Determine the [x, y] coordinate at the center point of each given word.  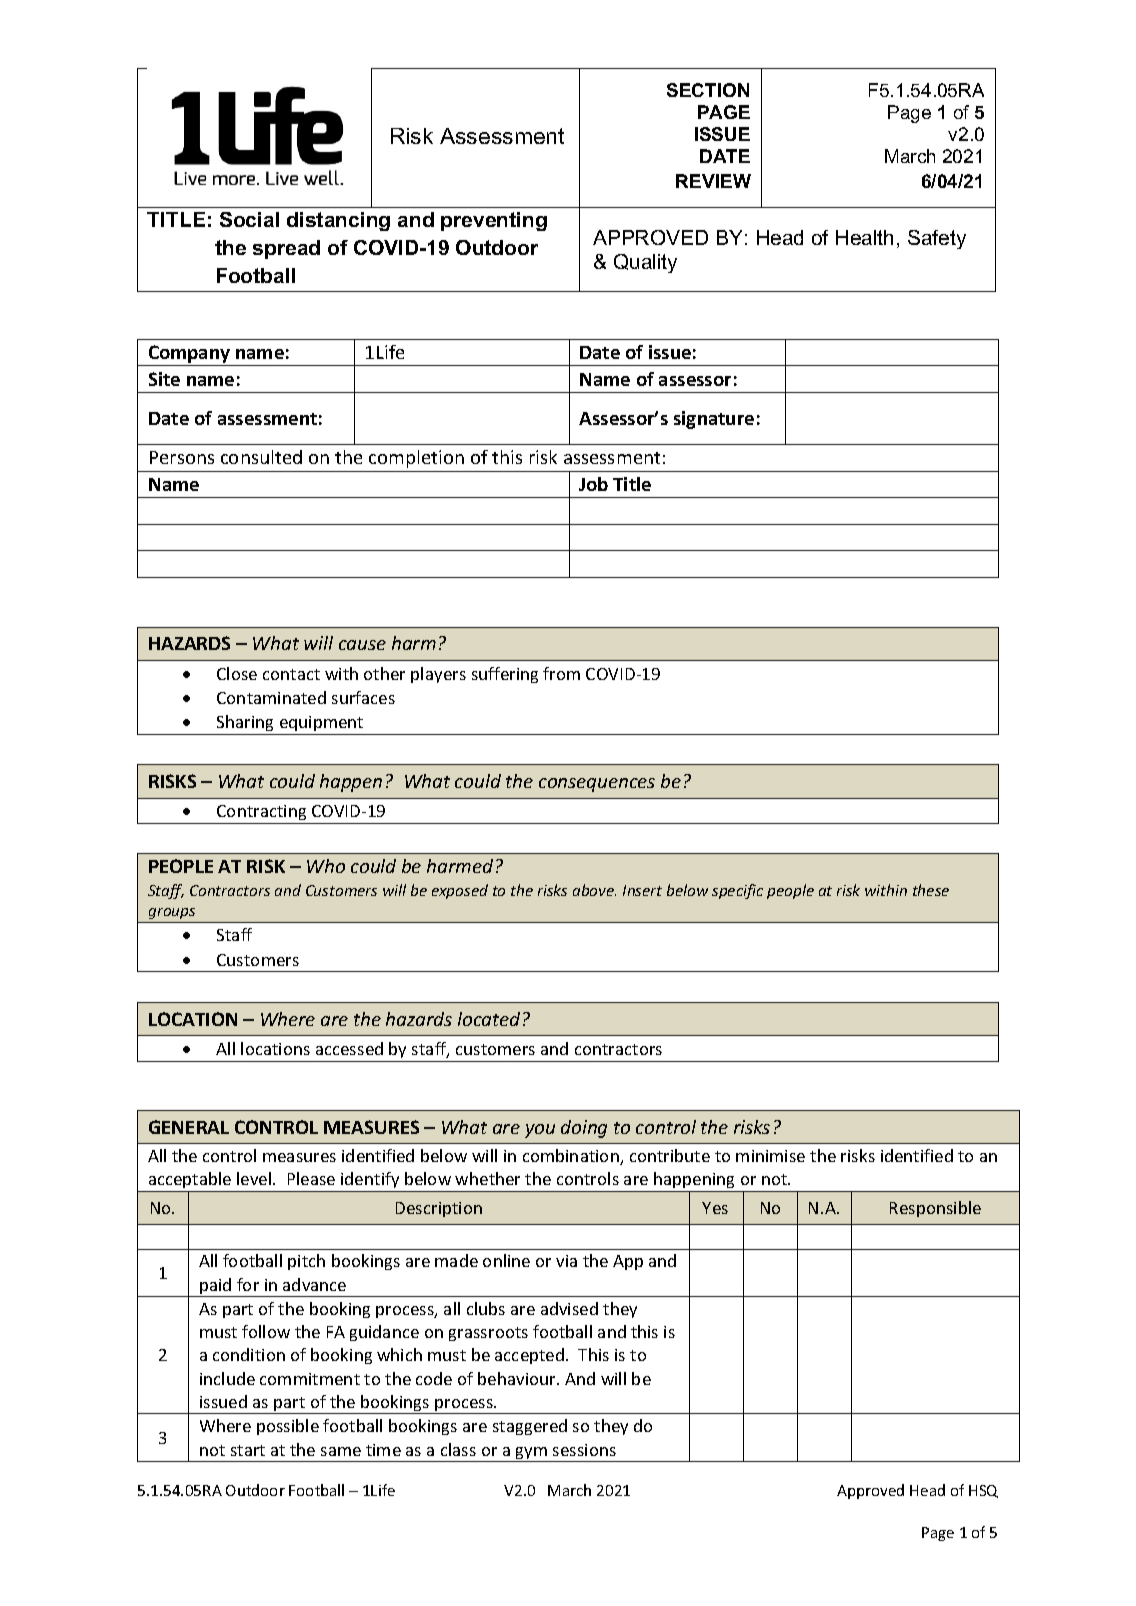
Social [249, 219]
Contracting [261, 812]
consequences [597, 785]
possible [288, 1427]
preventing [494, 221]
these [931, 890]
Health [864, 237]
